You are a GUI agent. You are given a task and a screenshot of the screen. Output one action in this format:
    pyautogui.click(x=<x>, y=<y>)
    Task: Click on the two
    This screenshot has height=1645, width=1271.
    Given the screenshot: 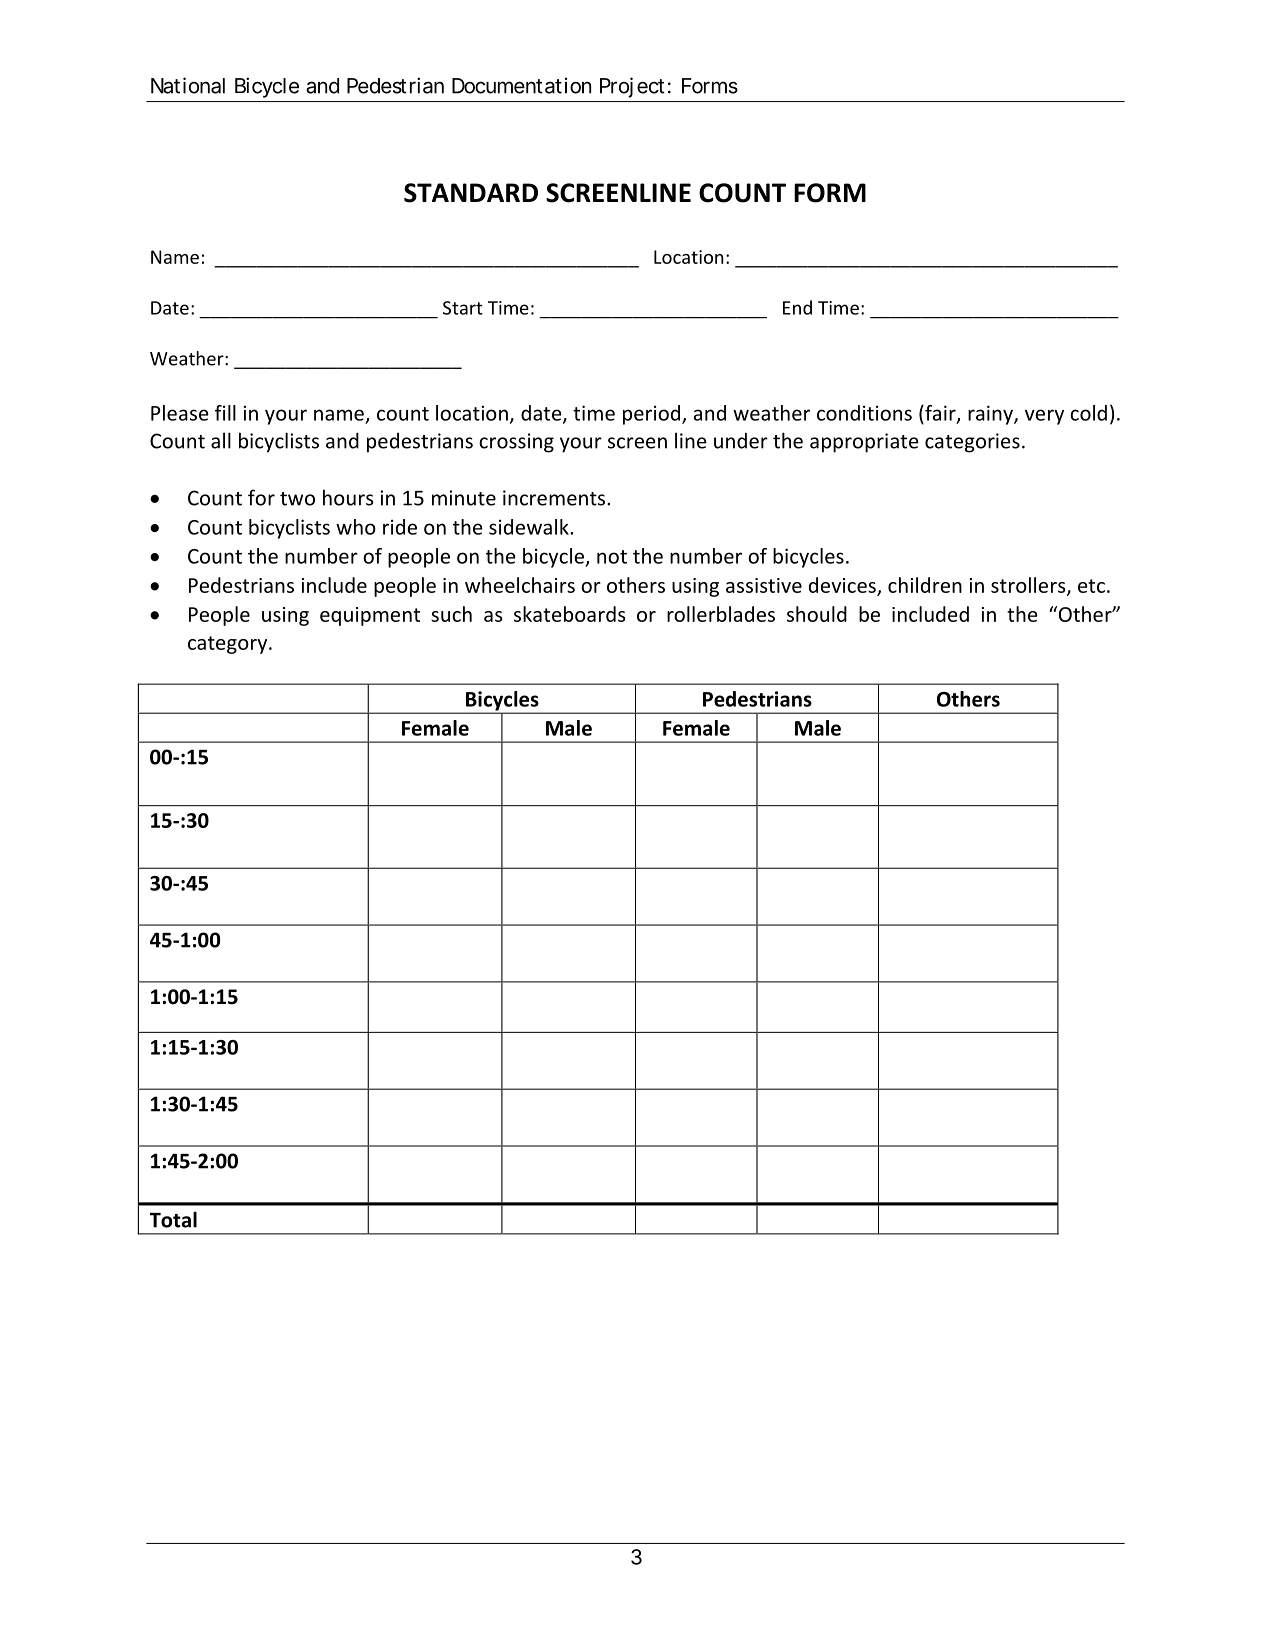 What is the action you would take?
    pyautogui.click(x=297, y=499)
